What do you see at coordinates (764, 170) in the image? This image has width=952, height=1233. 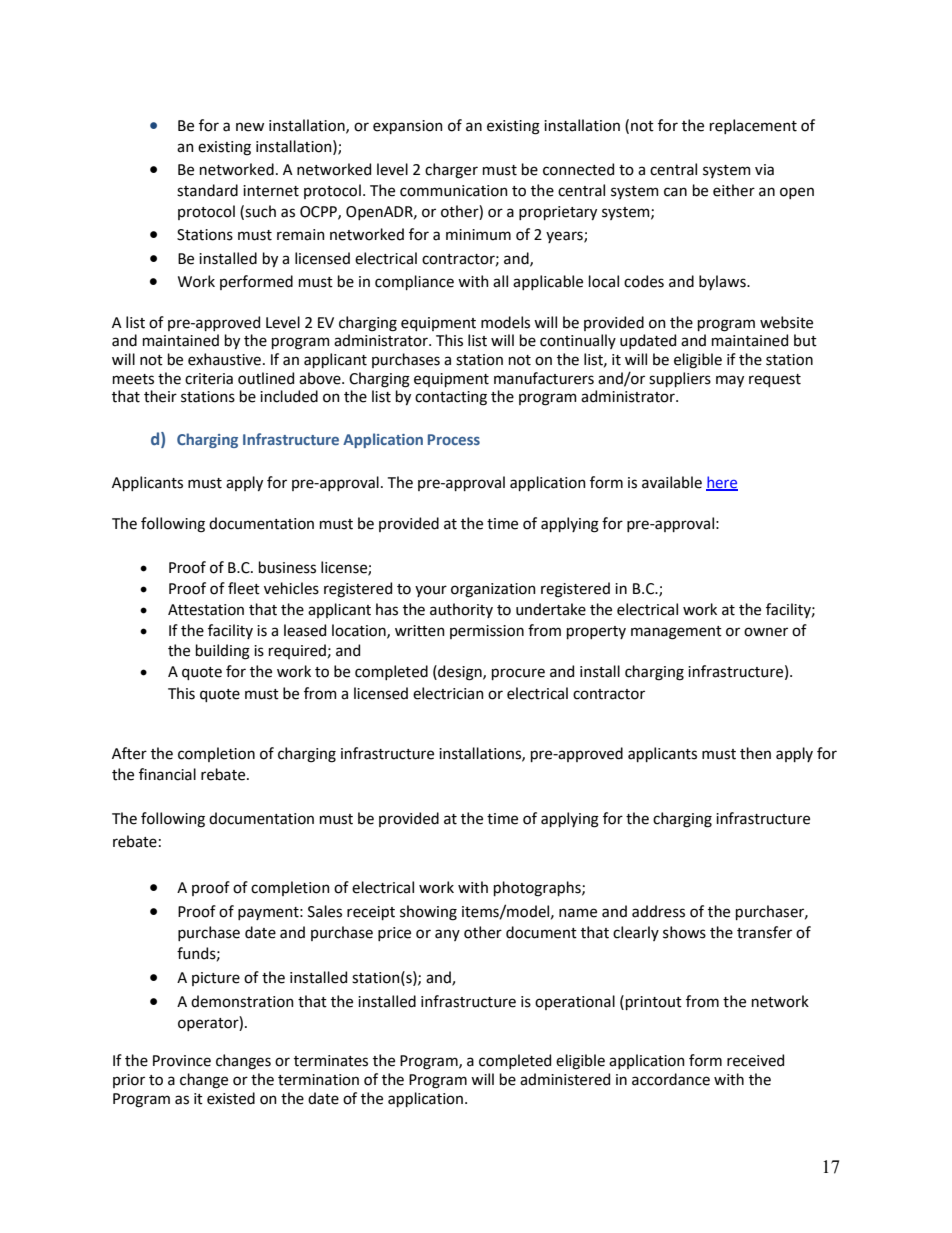 I see `via` at bounding box center [764, 170].
